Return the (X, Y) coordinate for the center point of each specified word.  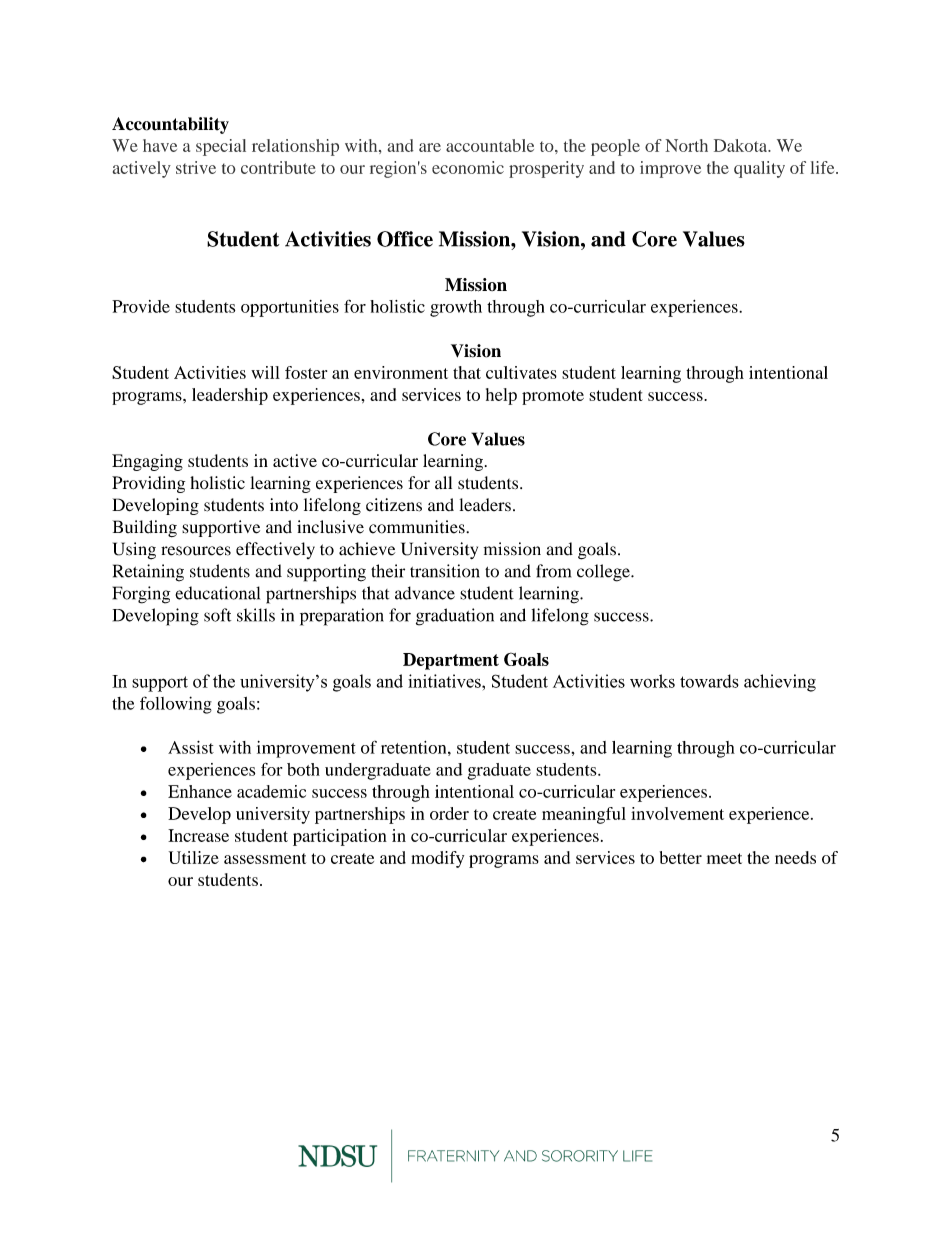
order (449, 813)
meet (724, 858)
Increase (198, 835)
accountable (490, 145)
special (221, 147)
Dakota (742, 145)
